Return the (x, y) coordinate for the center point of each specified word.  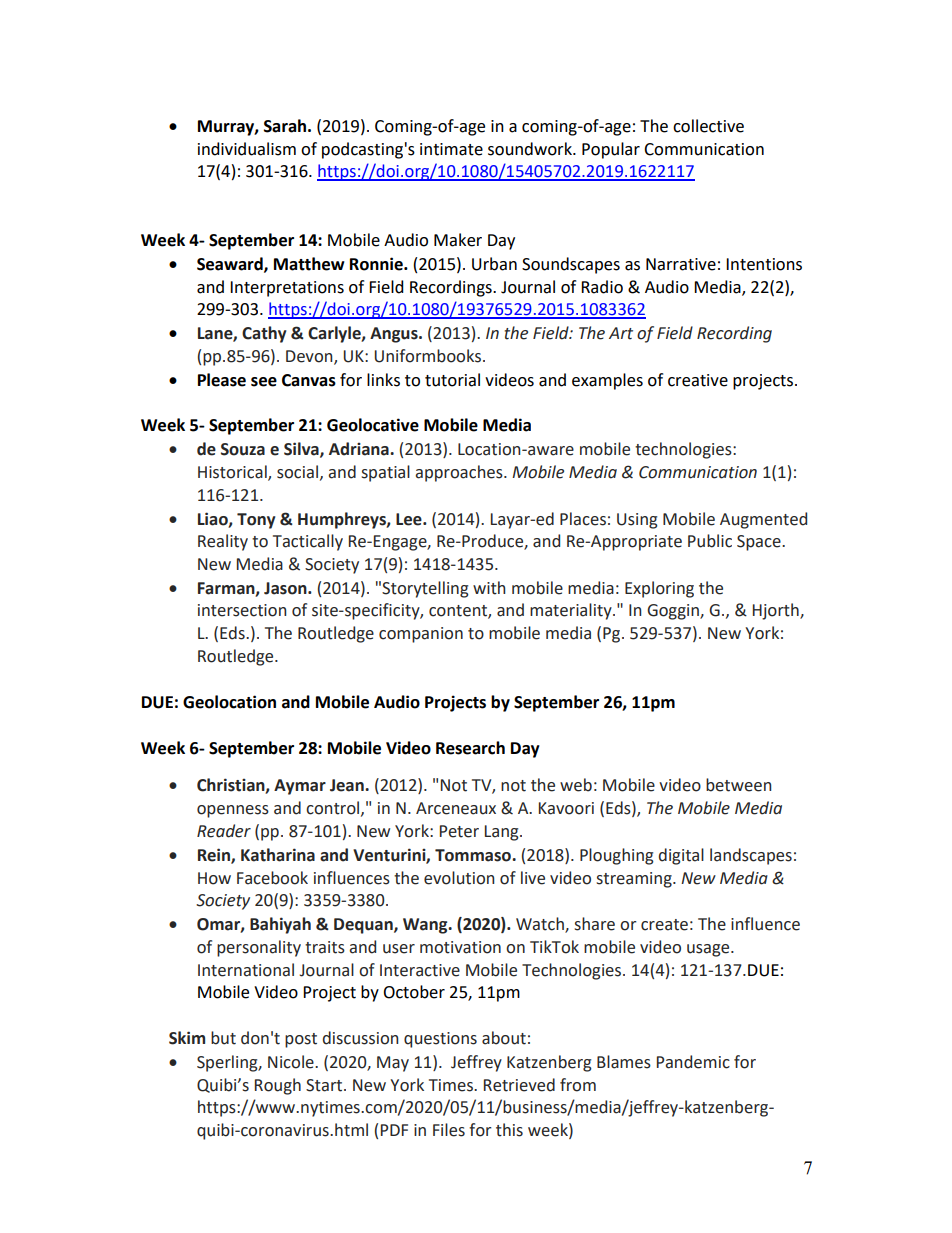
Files (449, 1130)
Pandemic (693, 1062)
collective (708, 126)
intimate (451, 149)
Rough (278, 1086)
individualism (247, 149)
